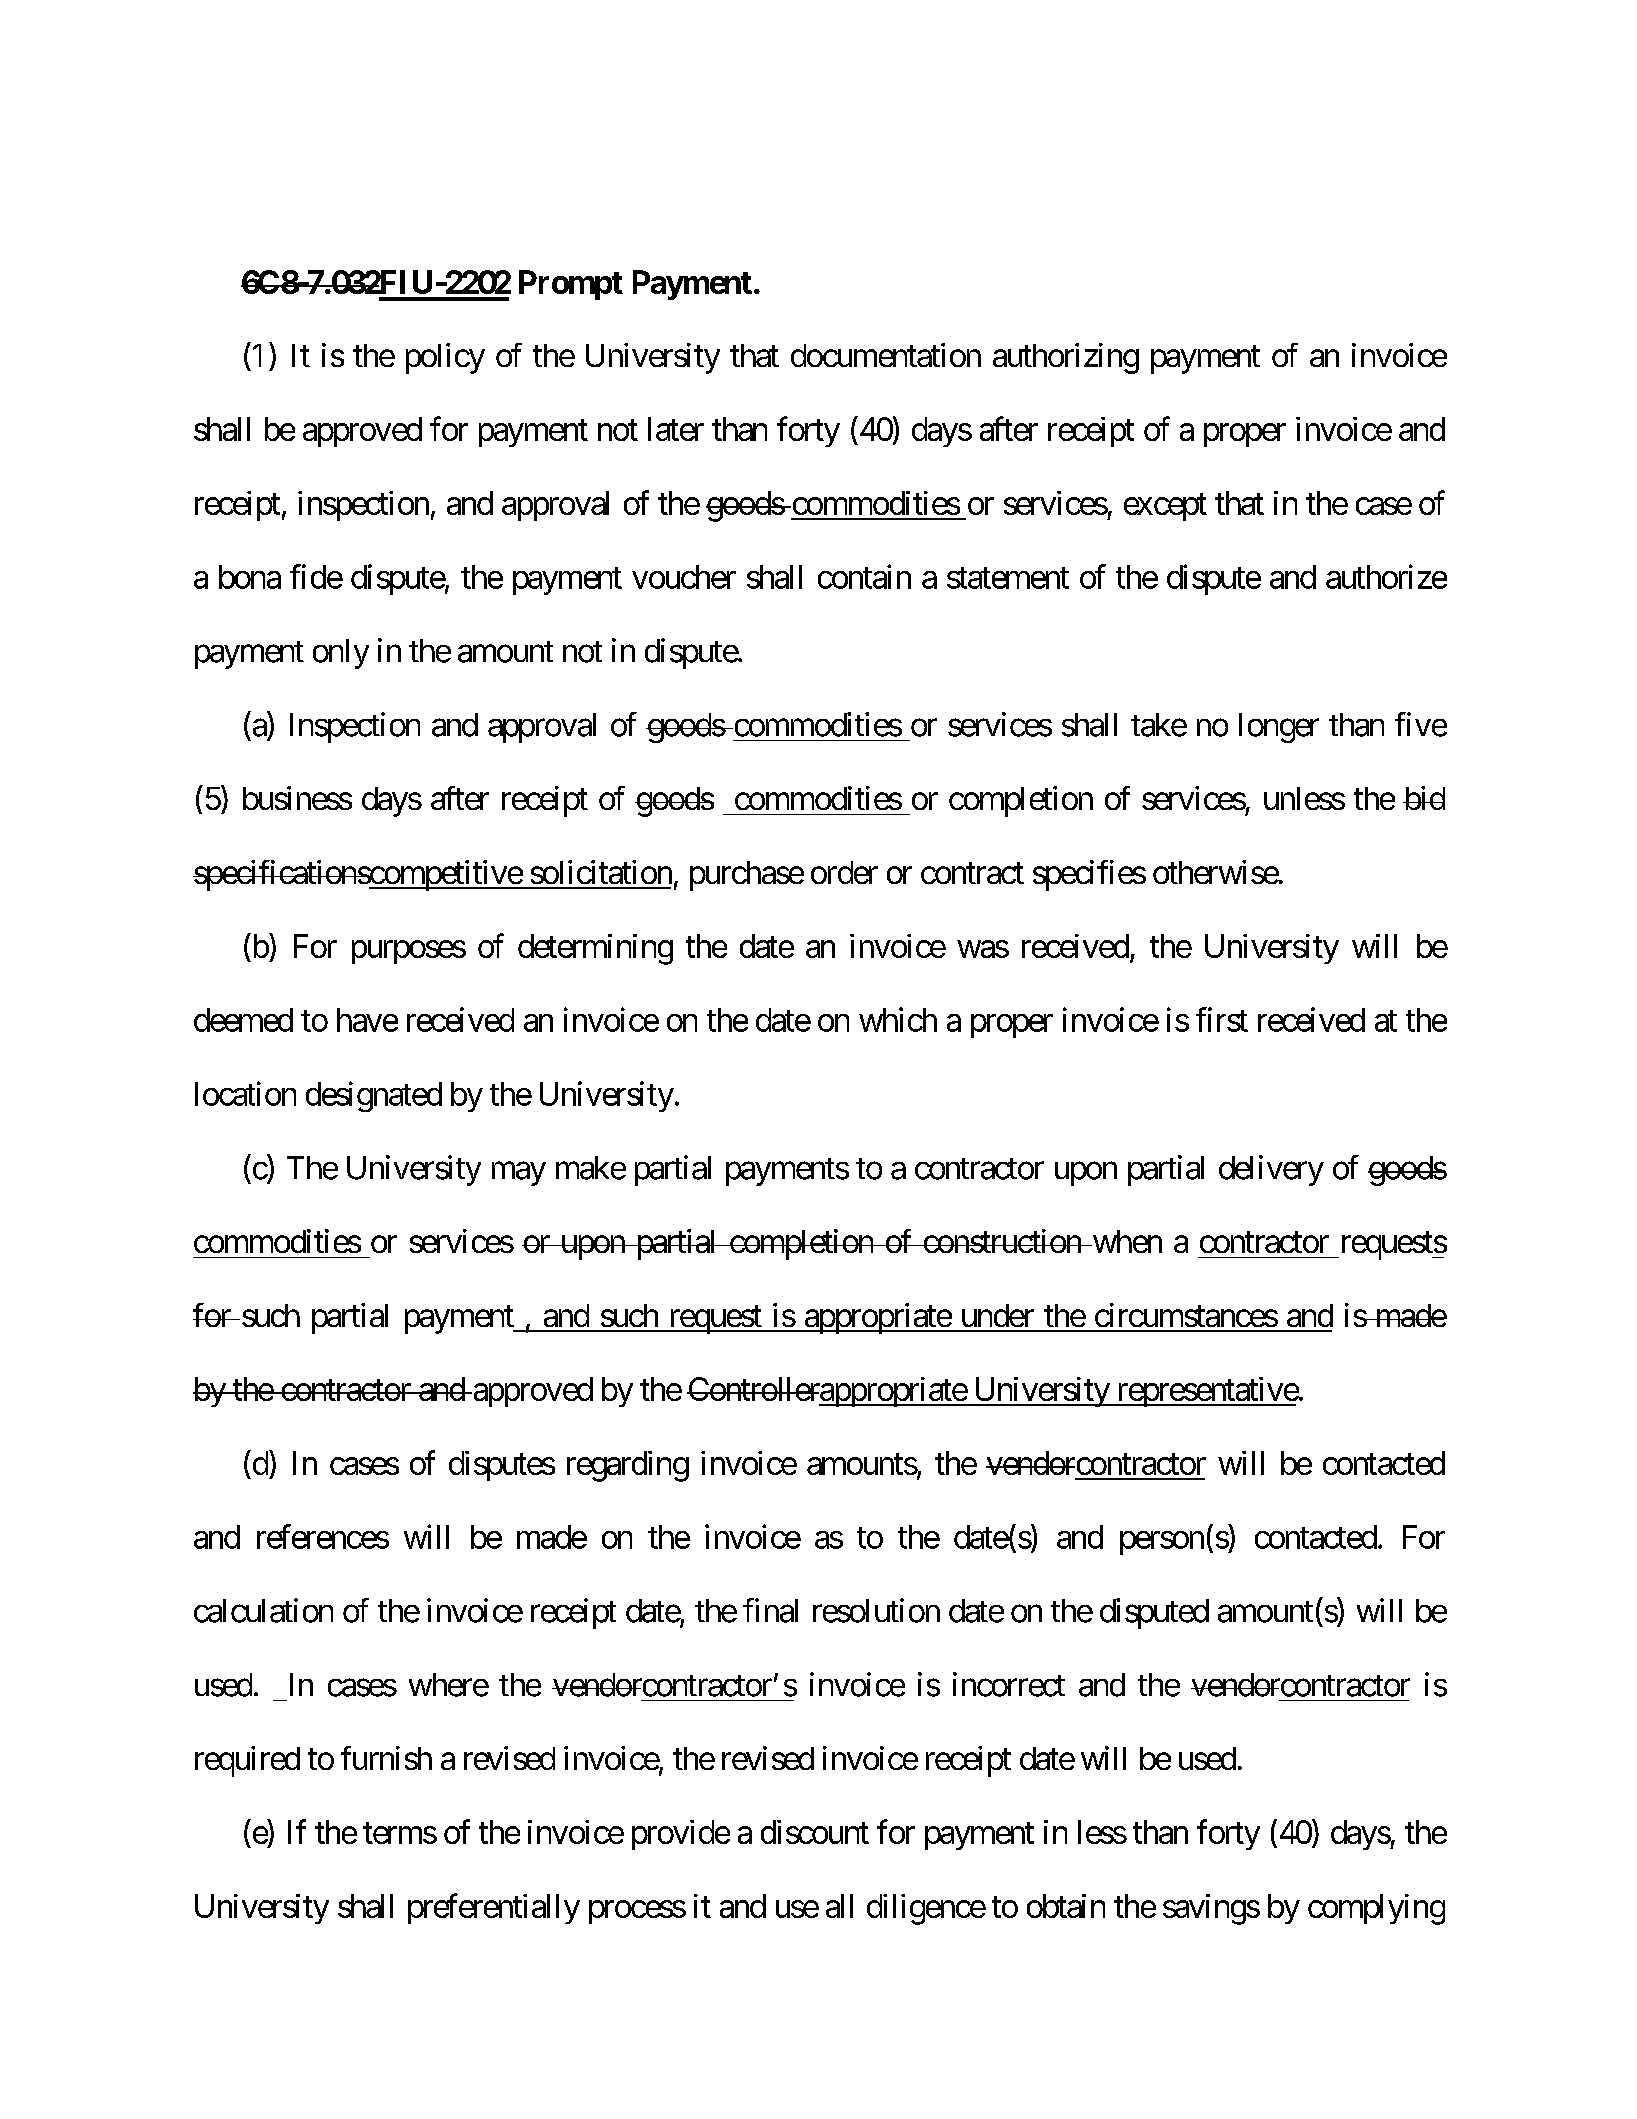  I want to click on policy, so click(445, 358).
